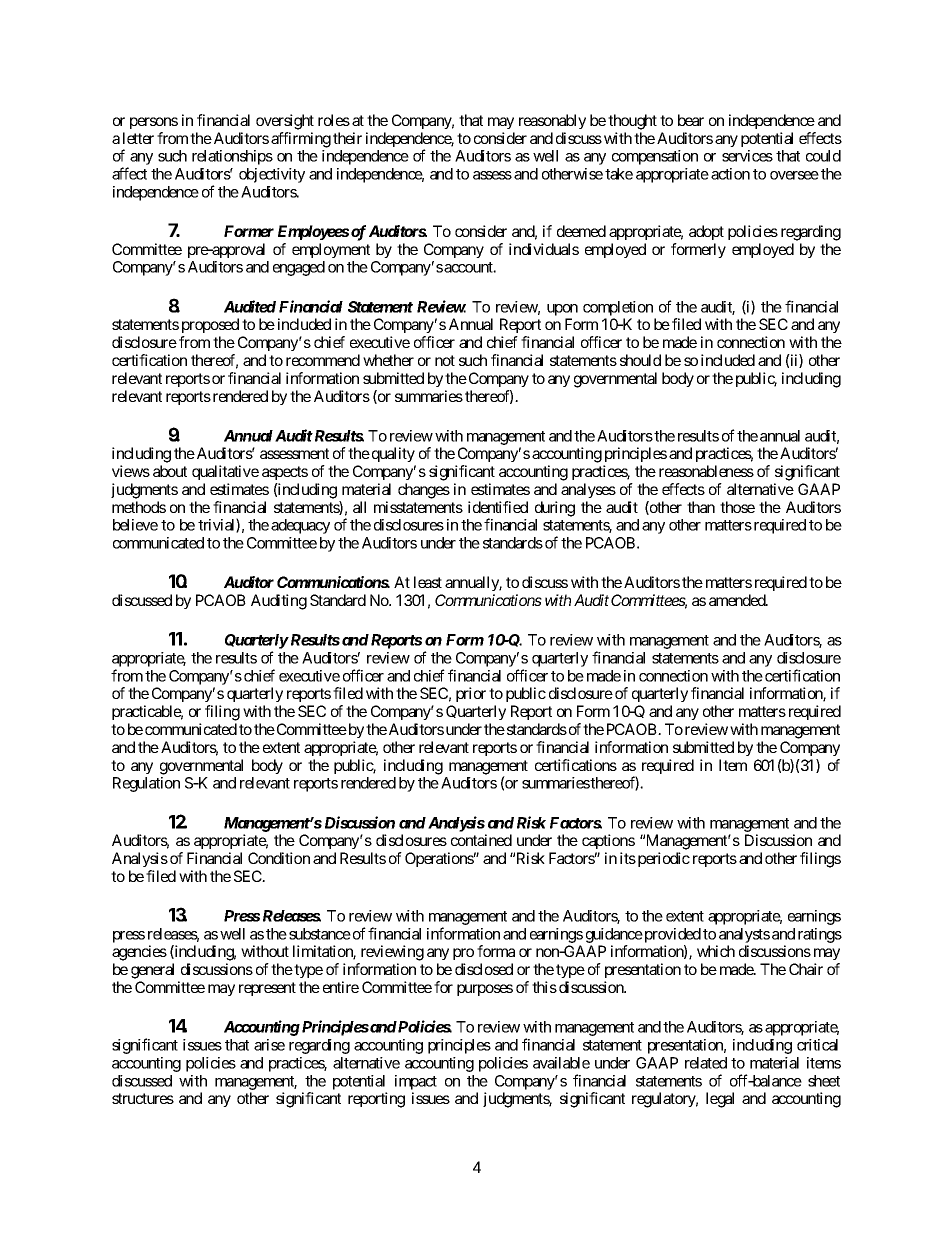 This image has width=952, height=1233. Describe the element at coordinates (747, 156) in the image. I see `services` at that location.
